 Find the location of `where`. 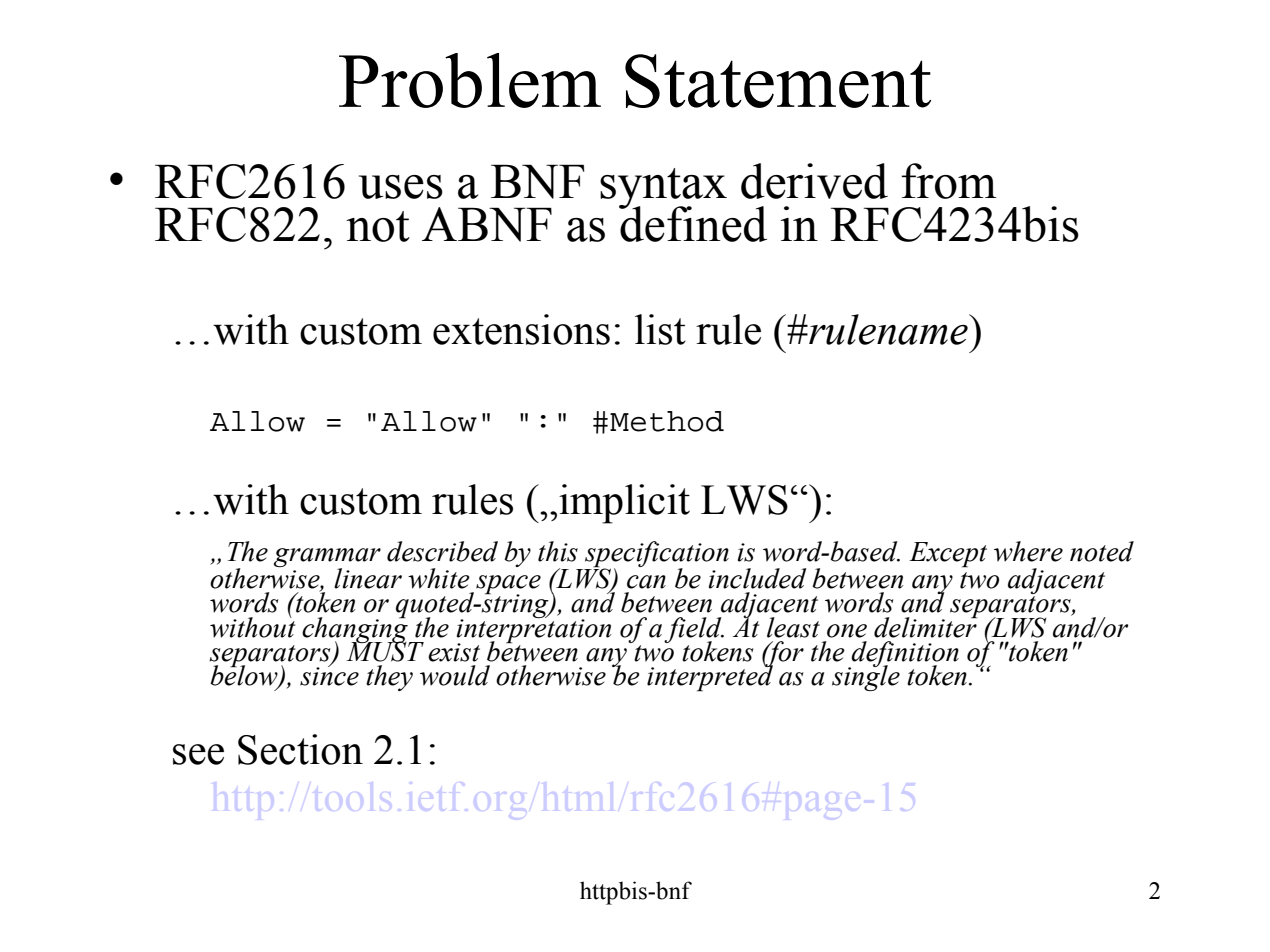

where is located at coordinates (1028, 551).
